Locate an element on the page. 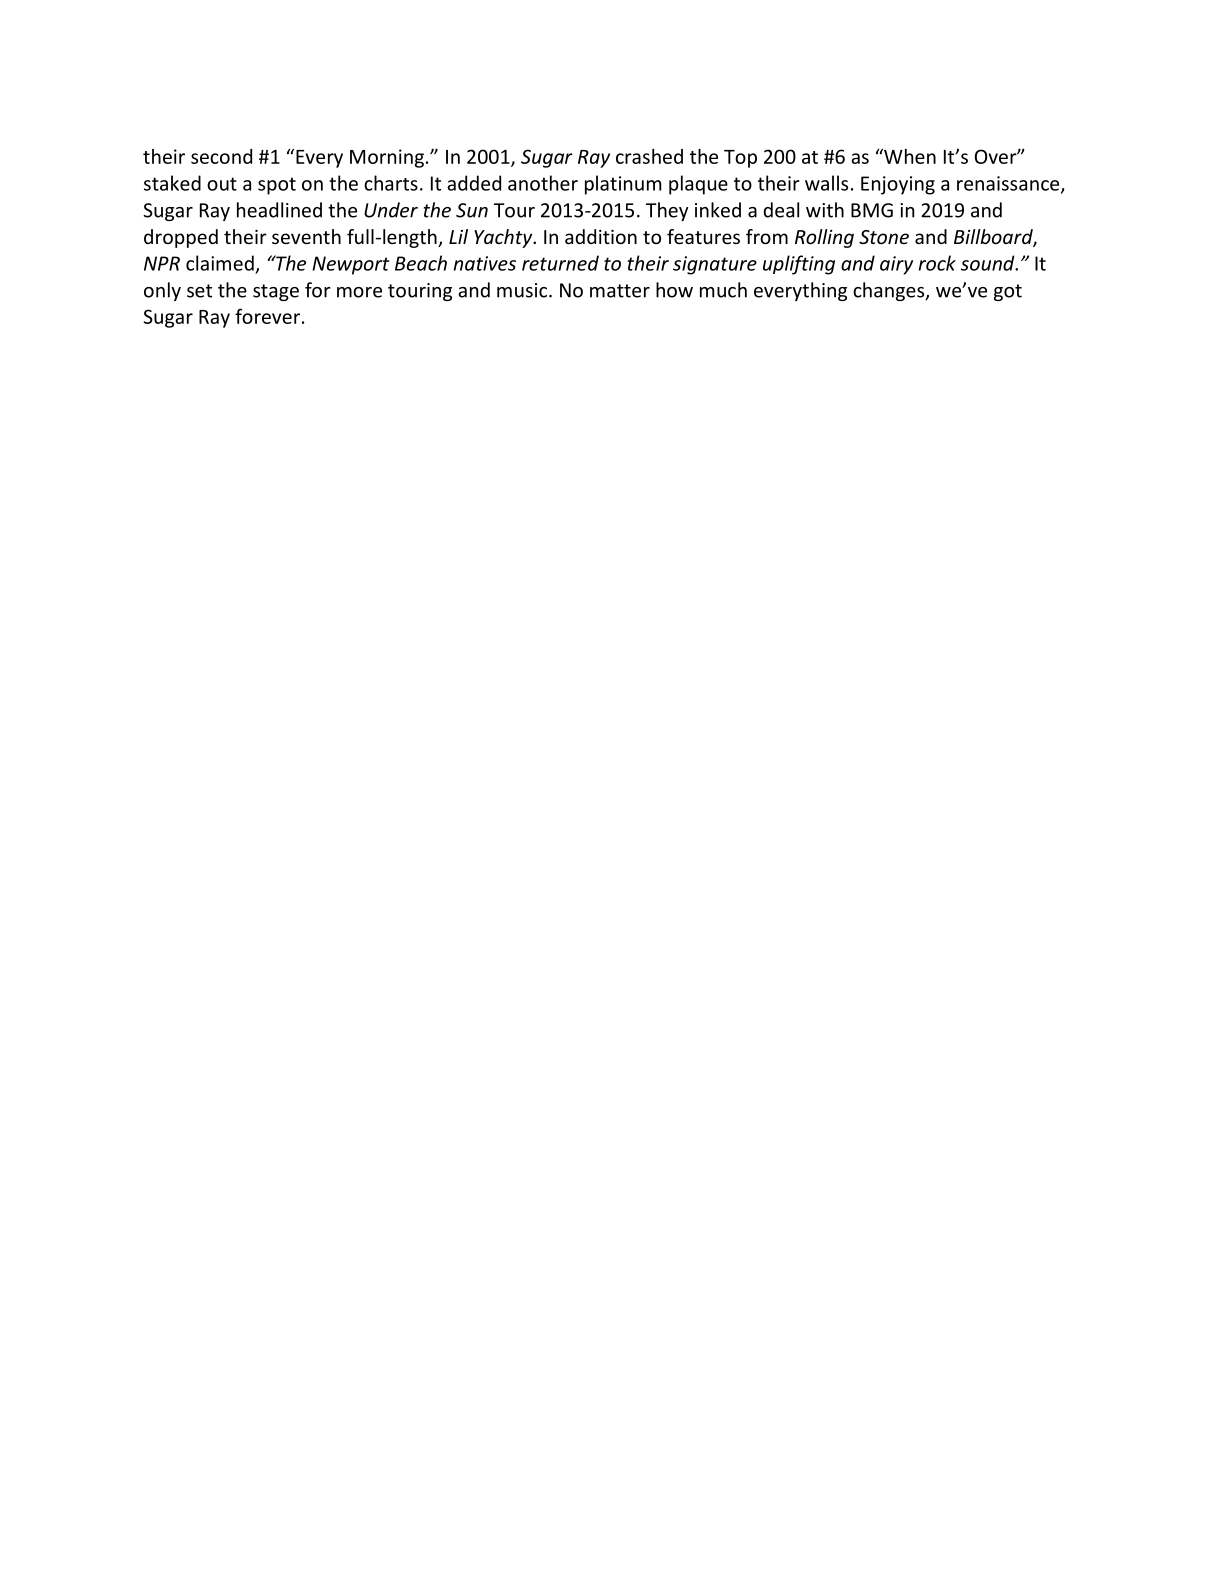 The height and width of the page is (1574, 1216). forever is located at coordinates (267, 316).
